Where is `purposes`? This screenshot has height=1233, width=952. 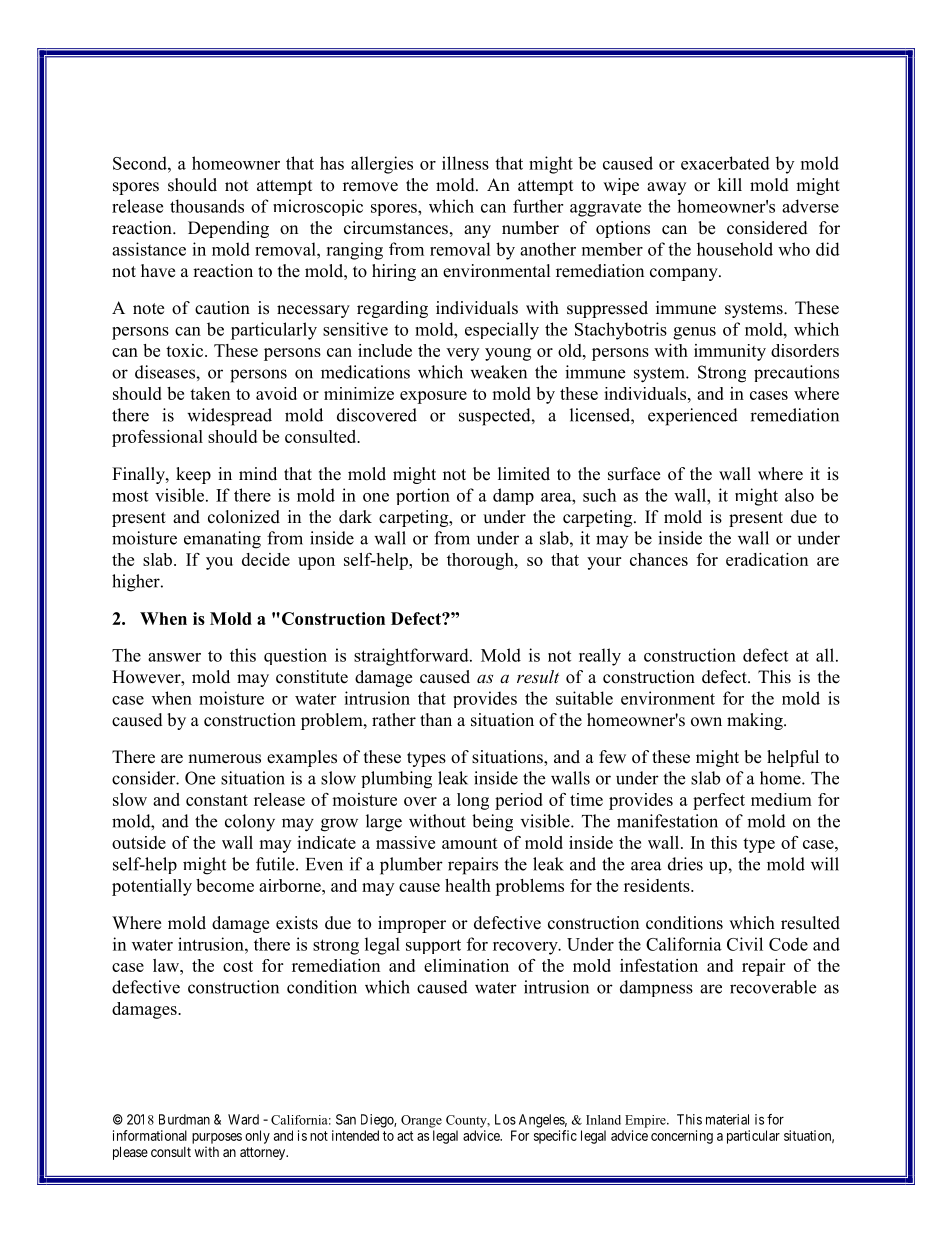 purposes is located at coordinates (217, 1138).
